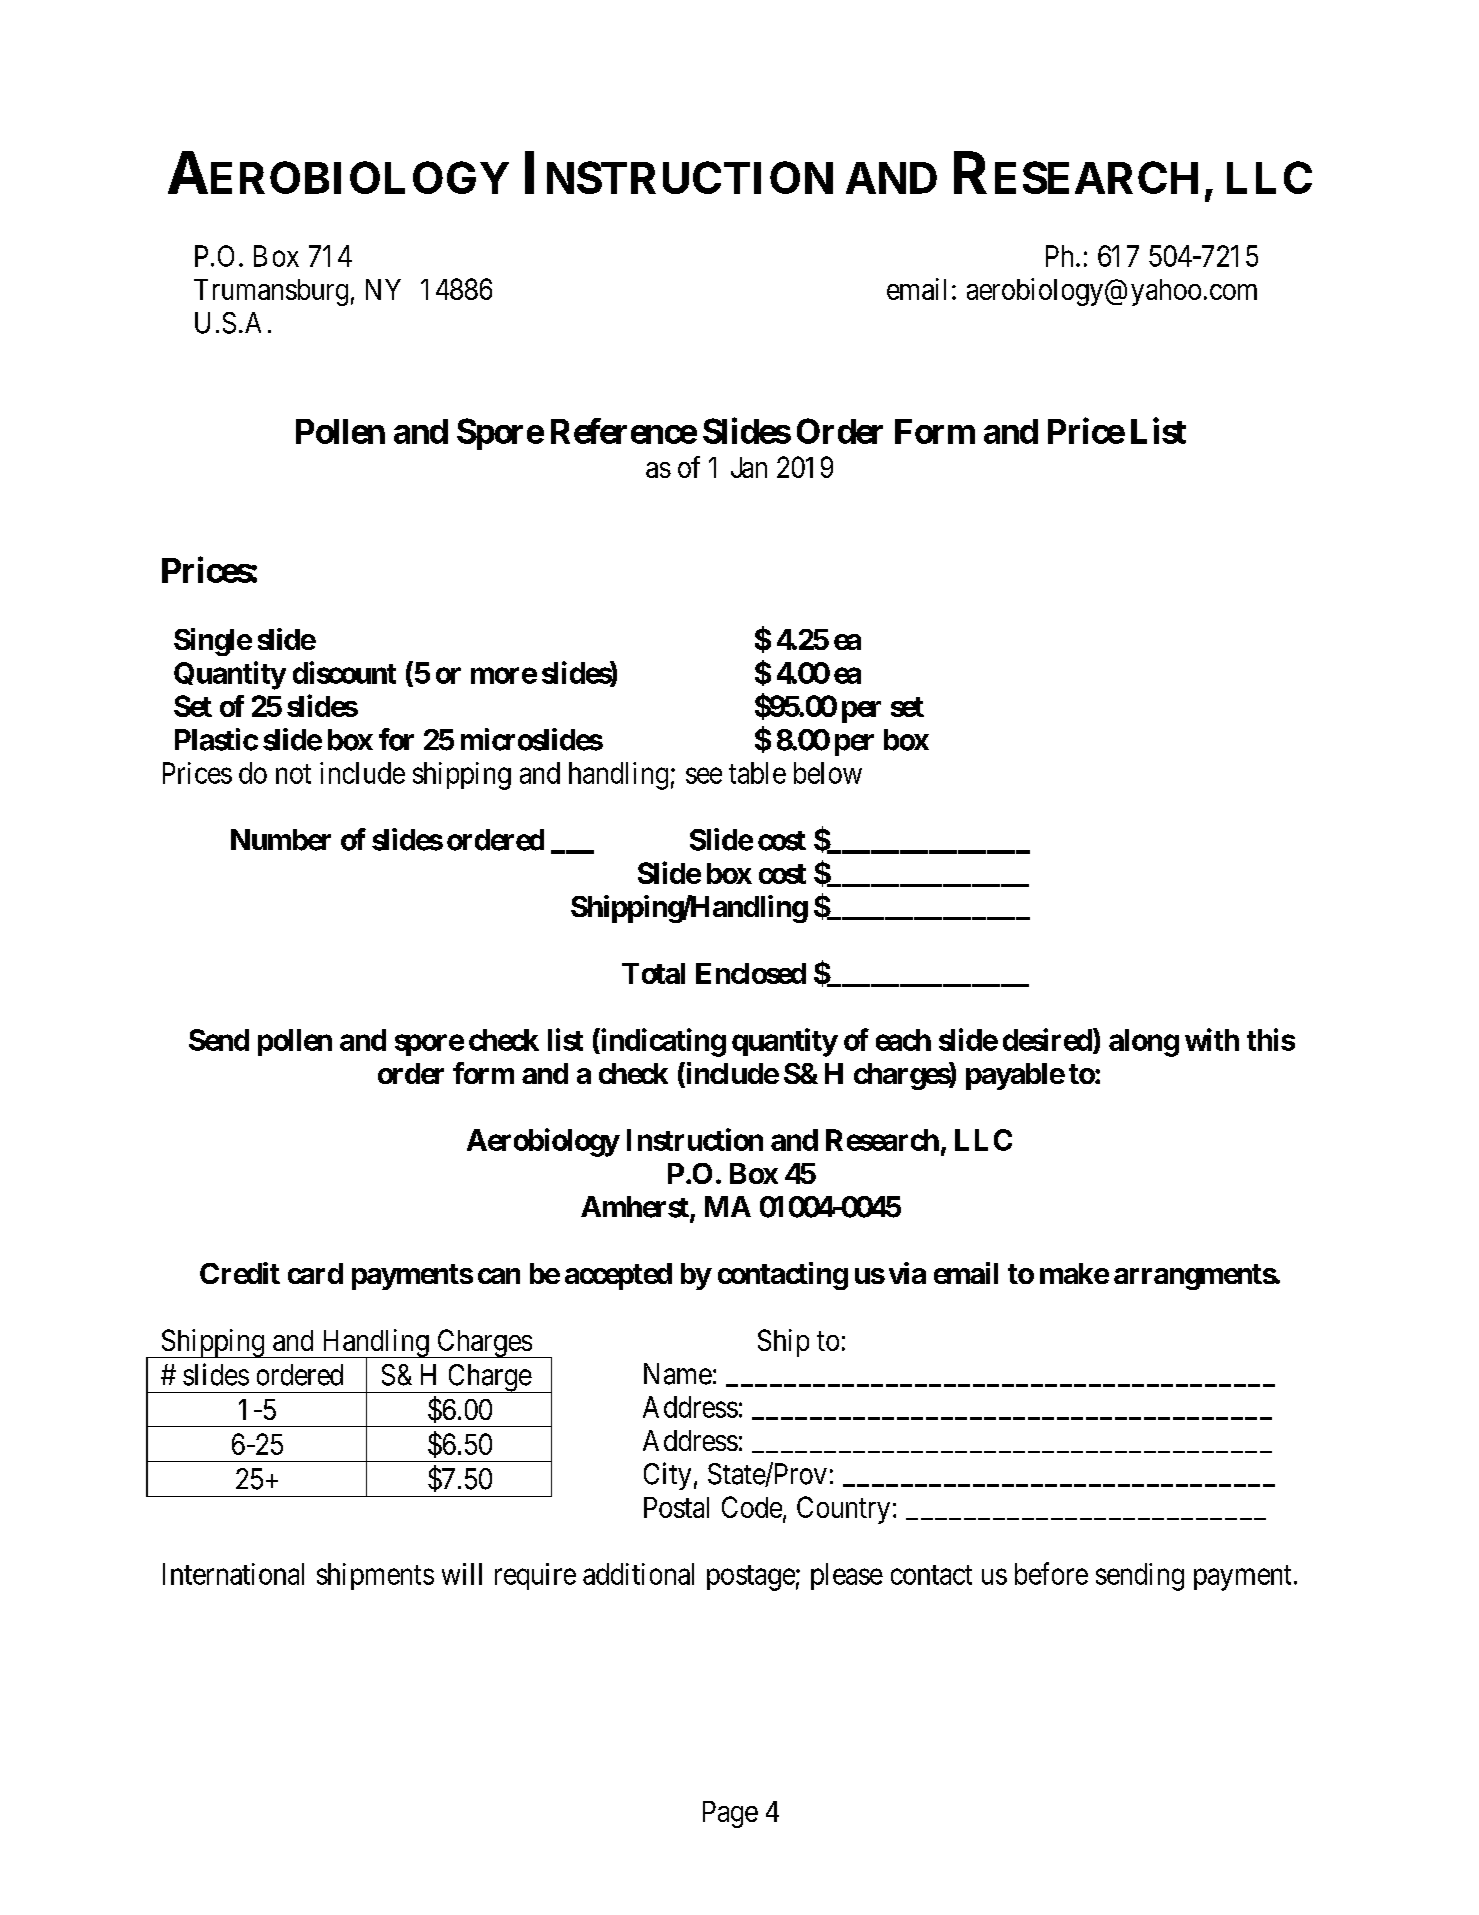 Image resolution: width=1479 pixels, height=1915 pixels. I want to click on below, so click(828, 773).
